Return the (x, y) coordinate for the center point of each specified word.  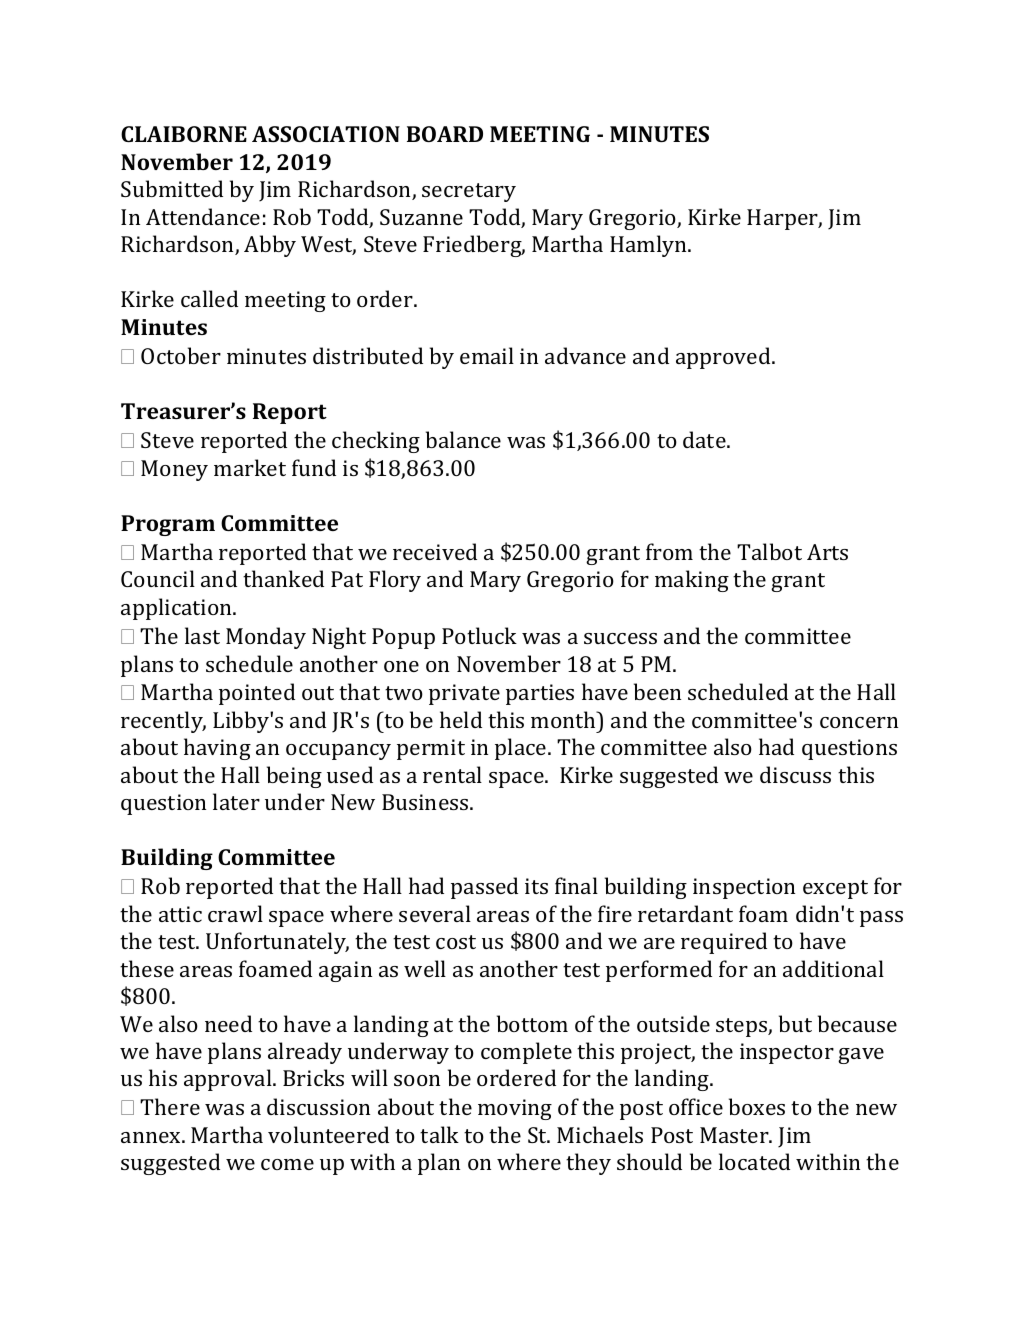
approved (724, 358)
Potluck (479, 635)
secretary (469, 192)
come (287, 1164)
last (202, 635)
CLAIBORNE (184, 134)
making (692, 581)
